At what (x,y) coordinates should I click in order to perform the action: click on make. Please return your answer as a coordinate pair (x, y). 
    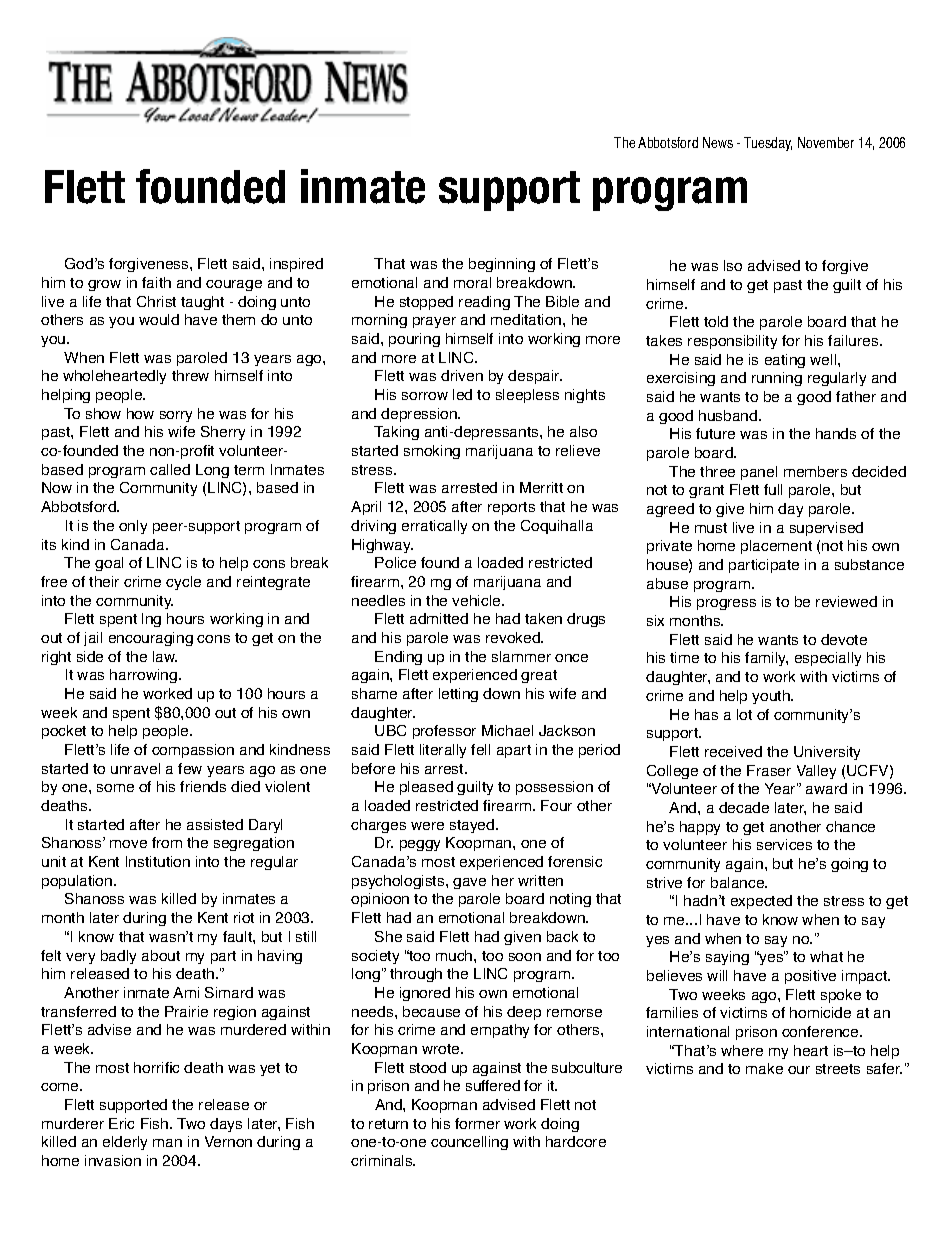
    Looking at the image, I should click on (764, 1068).
